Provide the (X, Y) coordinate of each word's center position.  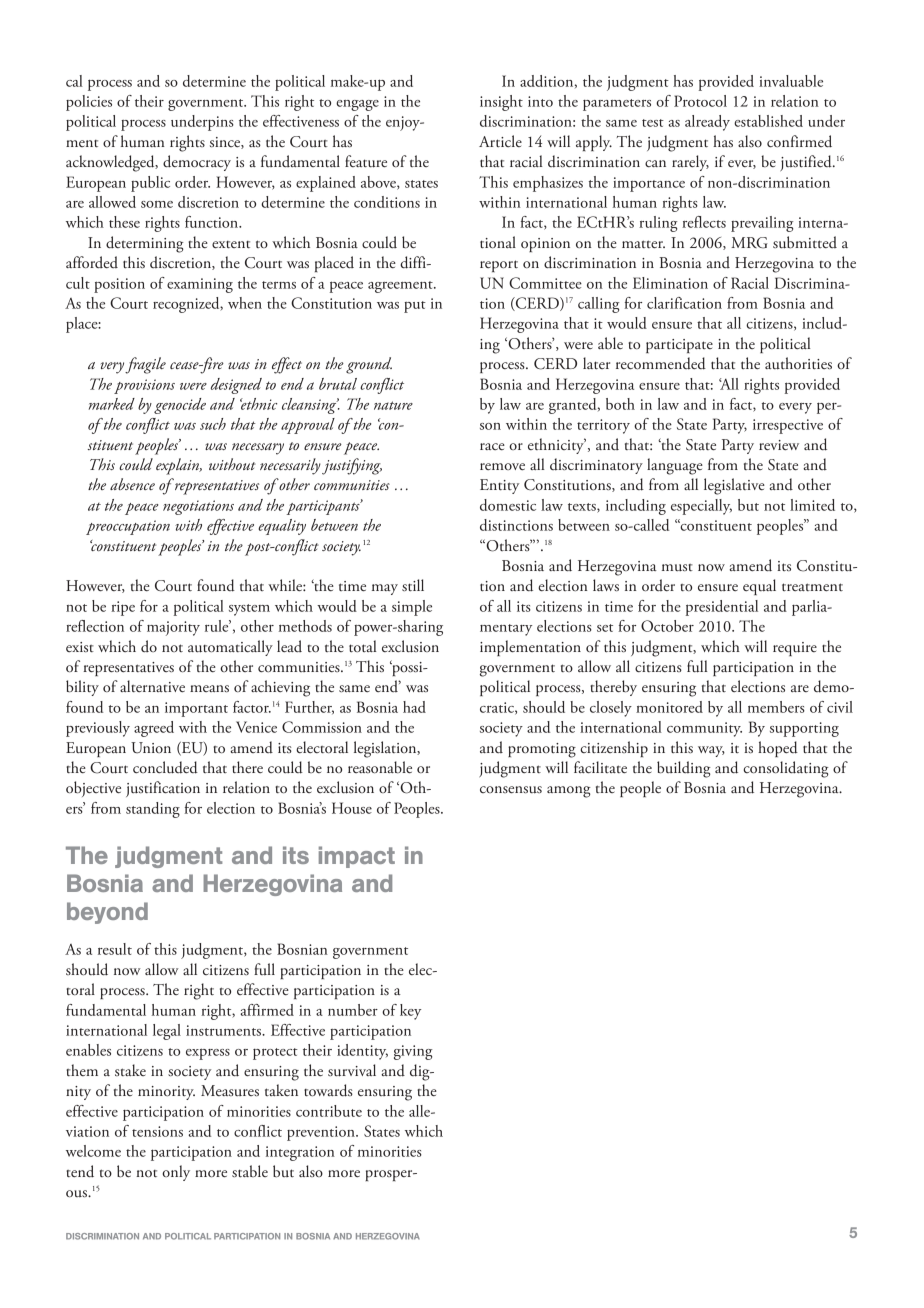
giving (413, 1052)
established (768, 121)
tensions (157, 1131)
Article (500, 141)
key (410, 1012)
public (150, 184)
